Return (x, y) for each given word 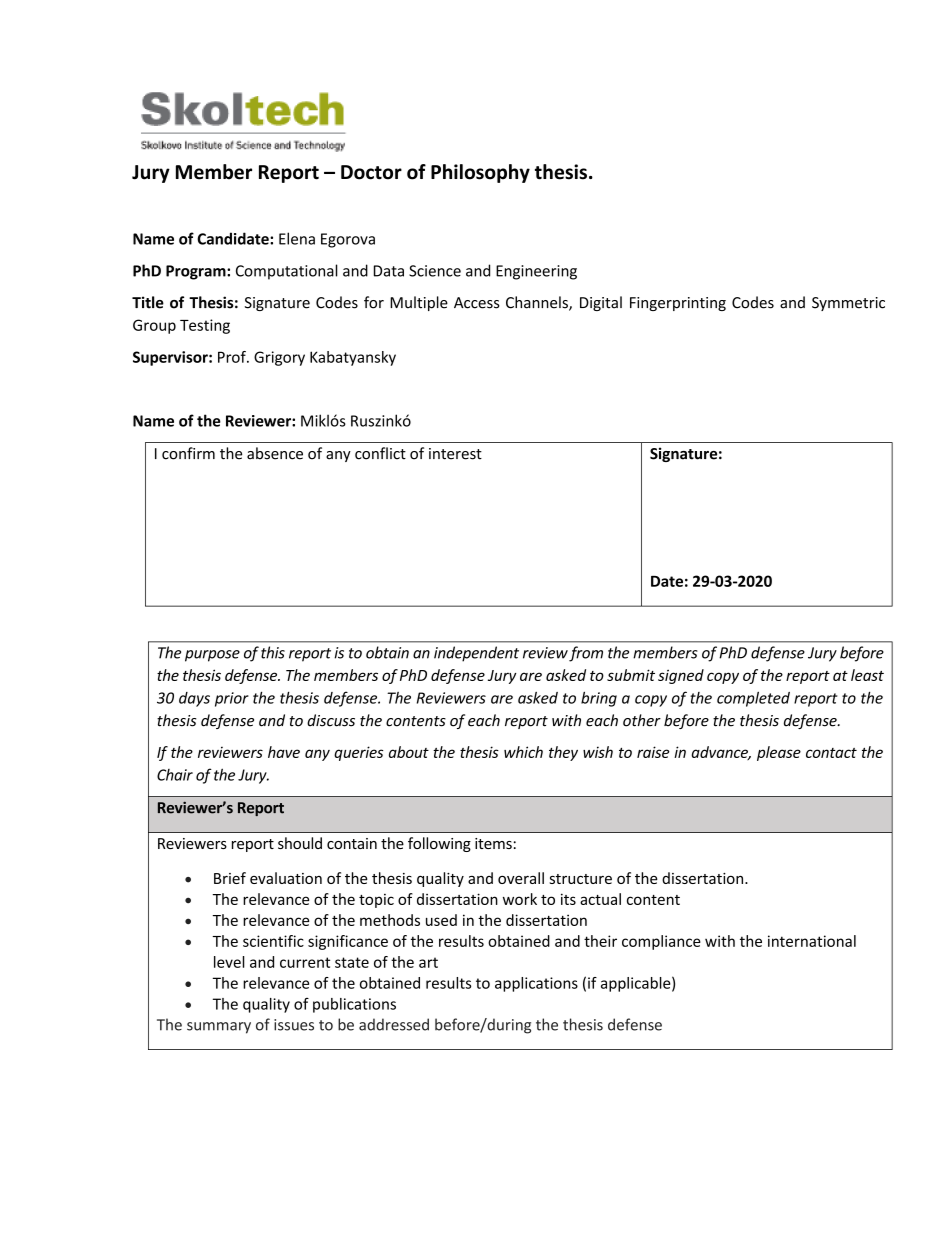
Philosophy (480, 173)
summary (219, 1028)
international (812, 941)
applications (536, 984)
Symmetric (848, 304)
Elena (297, 238)
